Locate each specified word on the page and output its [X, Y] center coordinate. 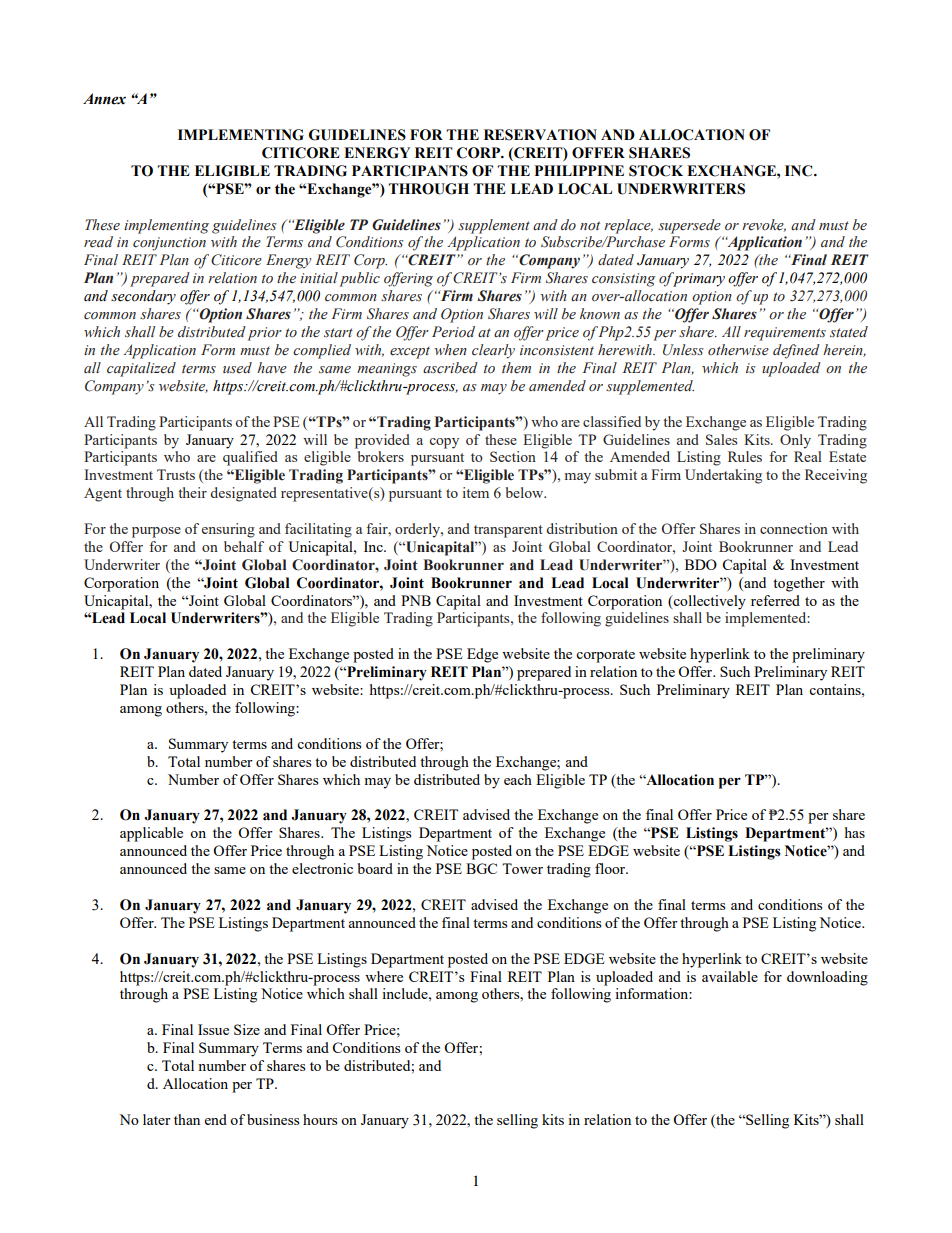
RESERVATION [540, 135]
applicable [151, 834]
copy [444, 443]
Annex [104, 99]
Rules [745, 456]
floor [611, 868]
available [730, 976]
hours [320, 1119]
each [518, 779]
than [187, 1119]
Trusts [176, 474]
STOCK [656, 171]
